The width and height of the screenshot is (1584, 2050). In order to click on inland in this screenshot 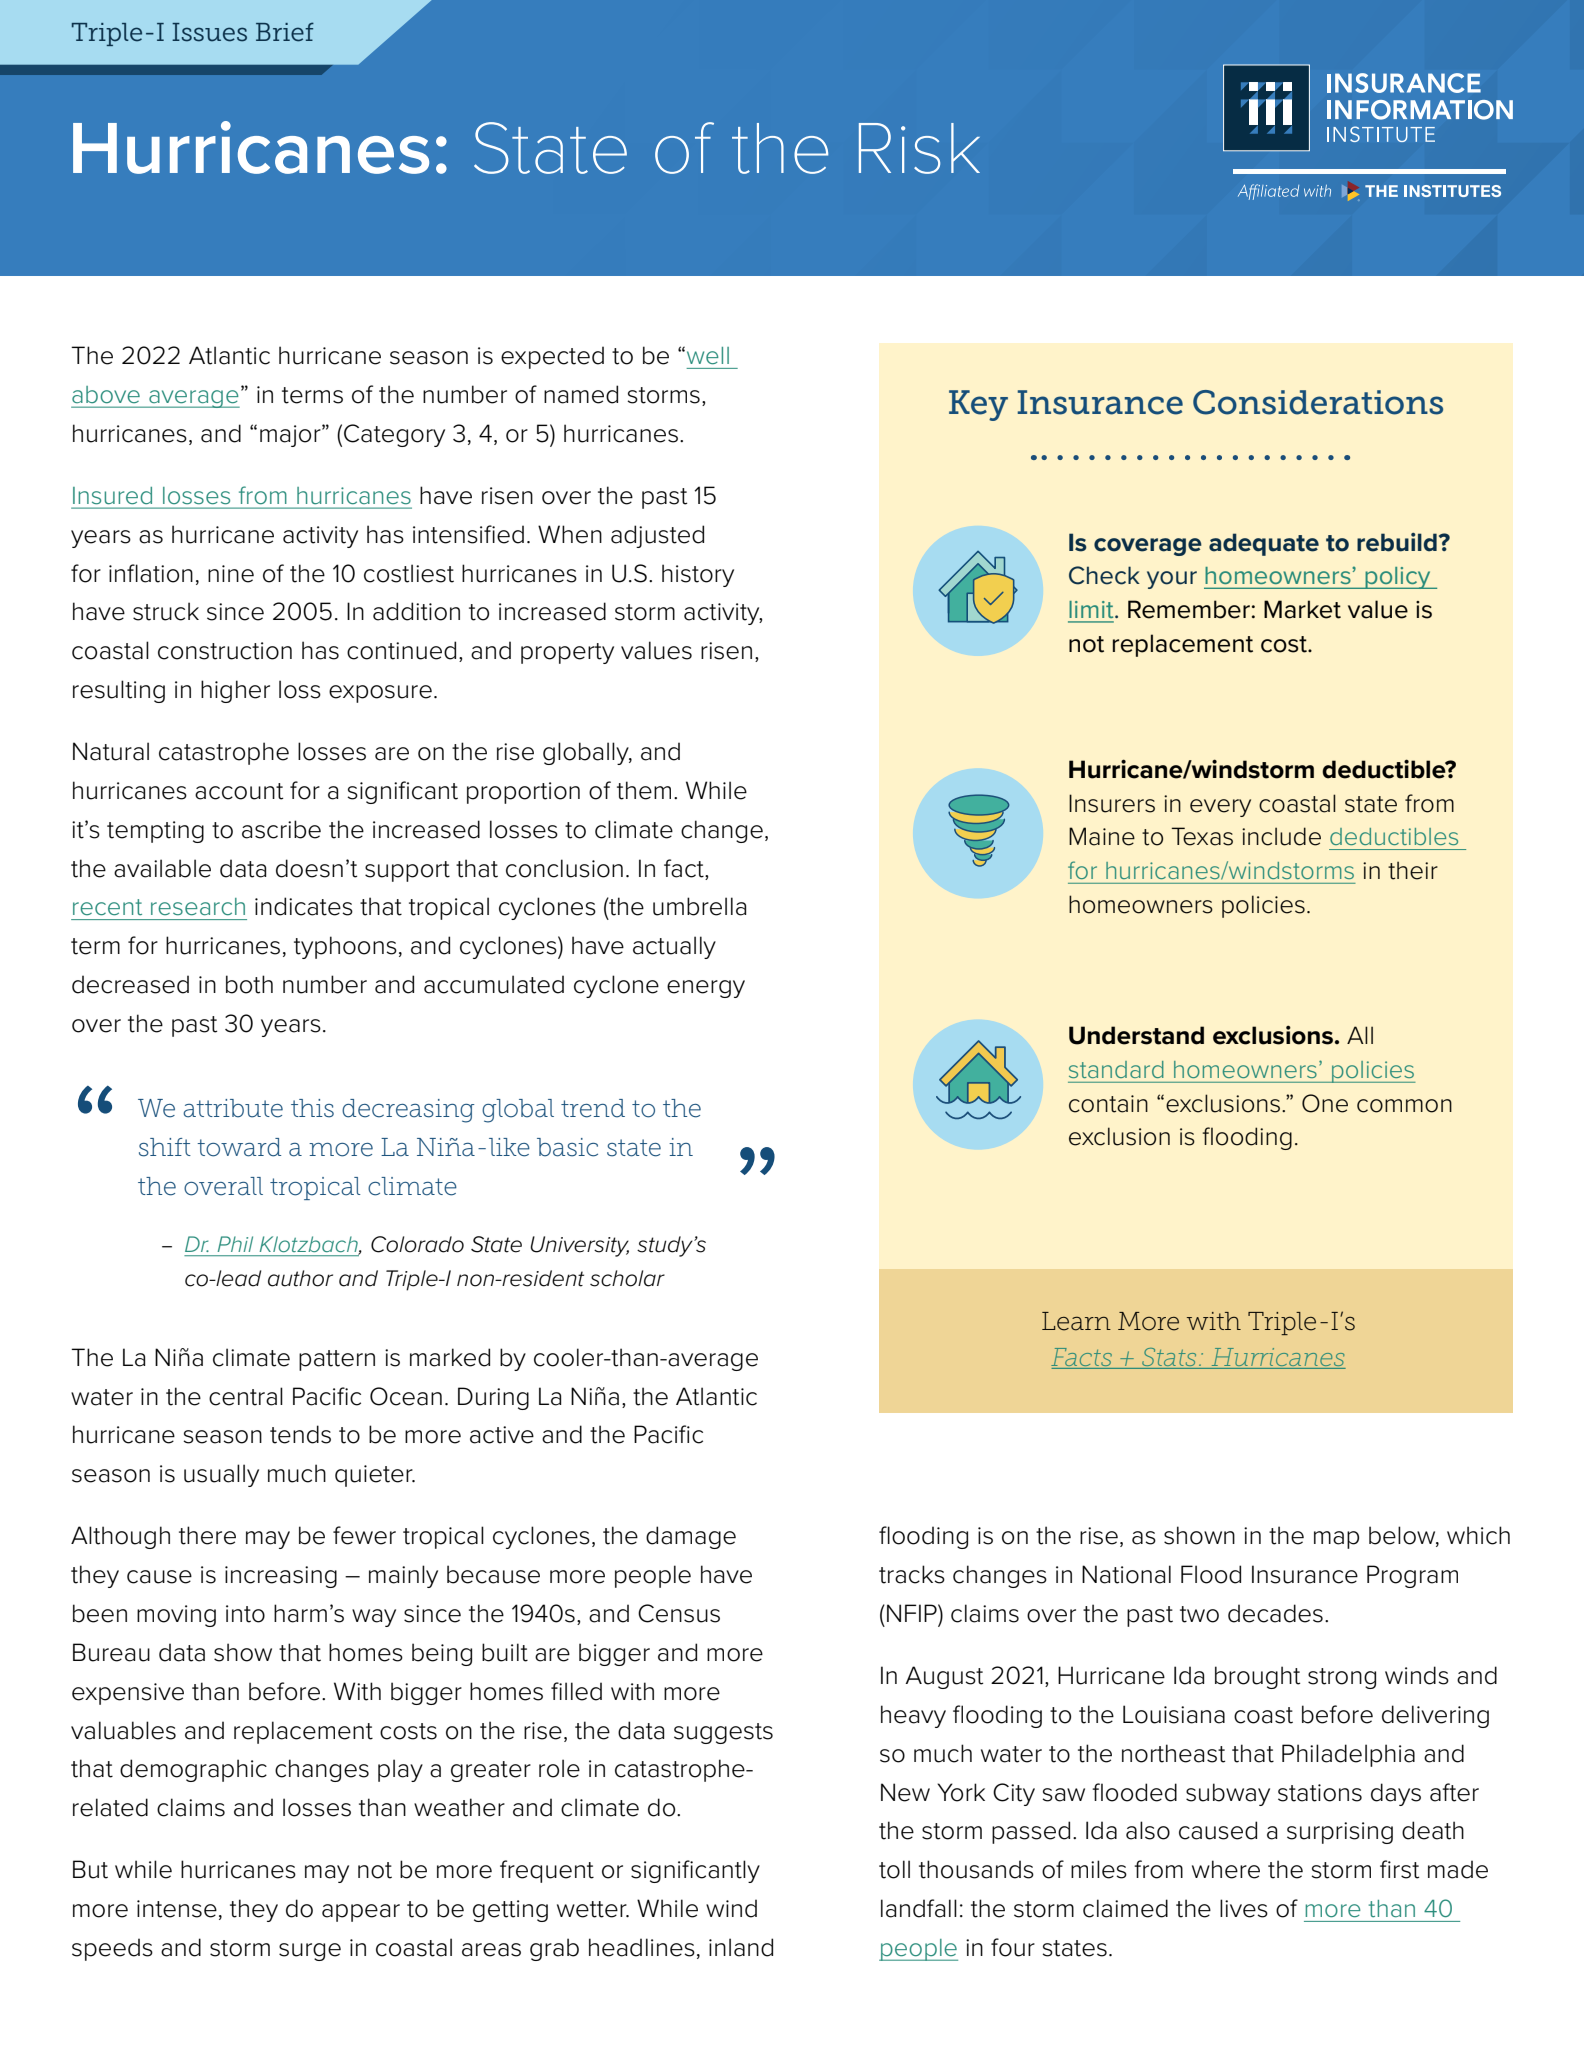, I will do `click(741, 1947)`.
